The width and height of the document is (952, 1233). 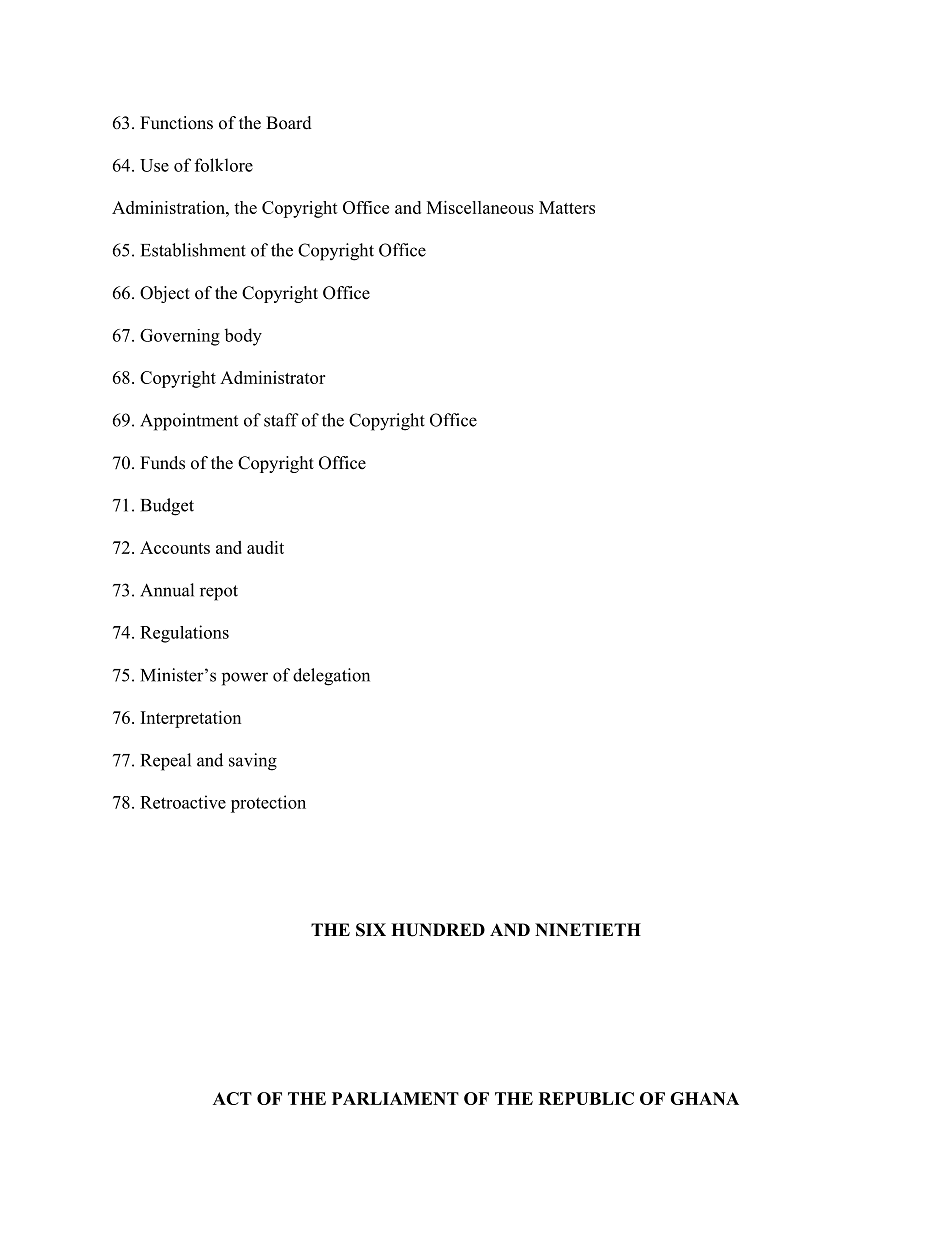 What do you see at coordinates (438, 930) in the document?
I see `HUNDRED` at bounding box center [438, 930].
